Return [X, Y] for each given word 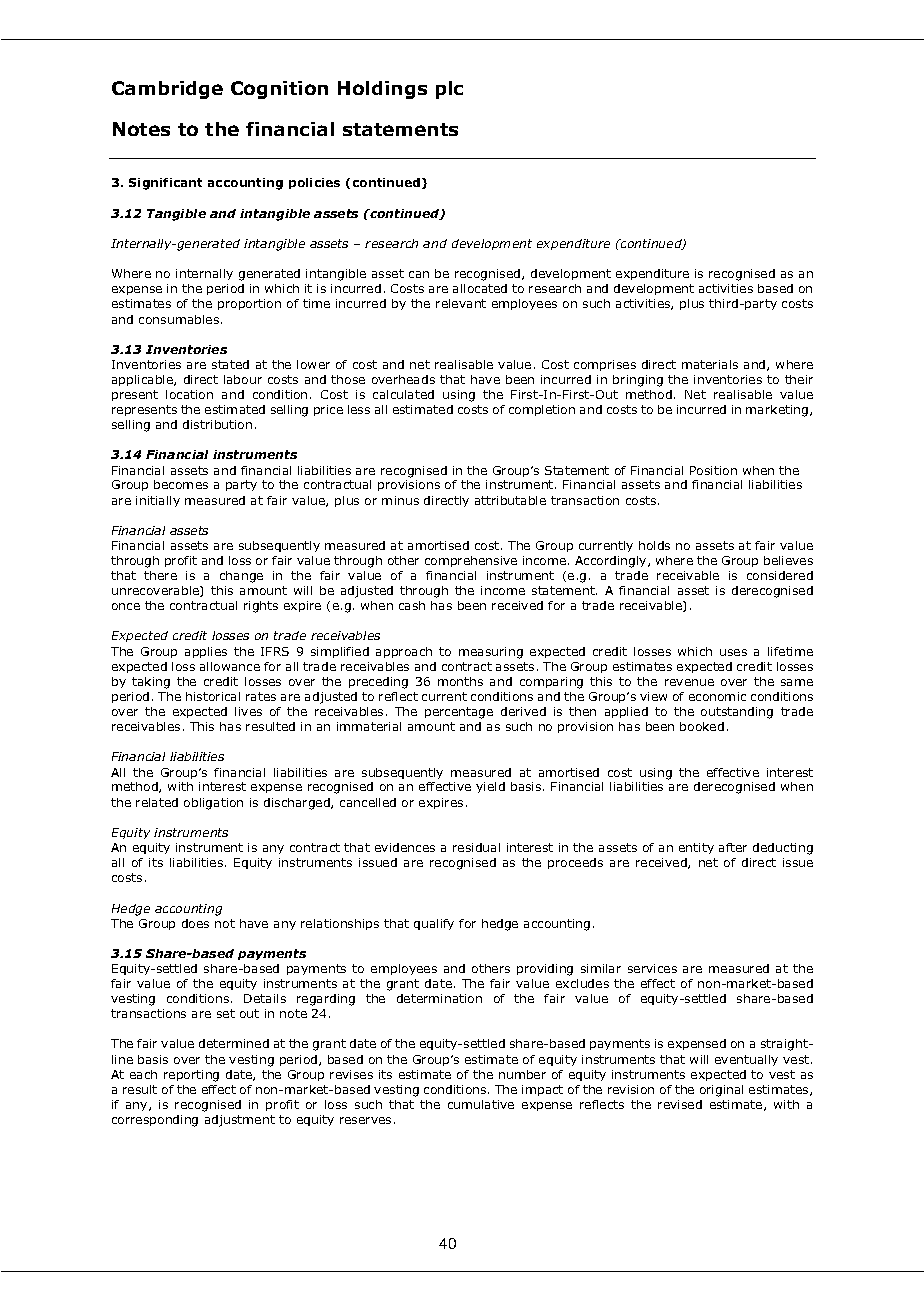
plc [449, 90]
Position [713, 470]
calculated [403, 394]
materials [710, 364]
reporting [191, 1076]
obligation [213, 804]
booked [702, 726]
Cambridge [167, 90]
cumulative [481, 1104]
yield [490, 787]
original [721, 1091]
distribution [217, 424]
